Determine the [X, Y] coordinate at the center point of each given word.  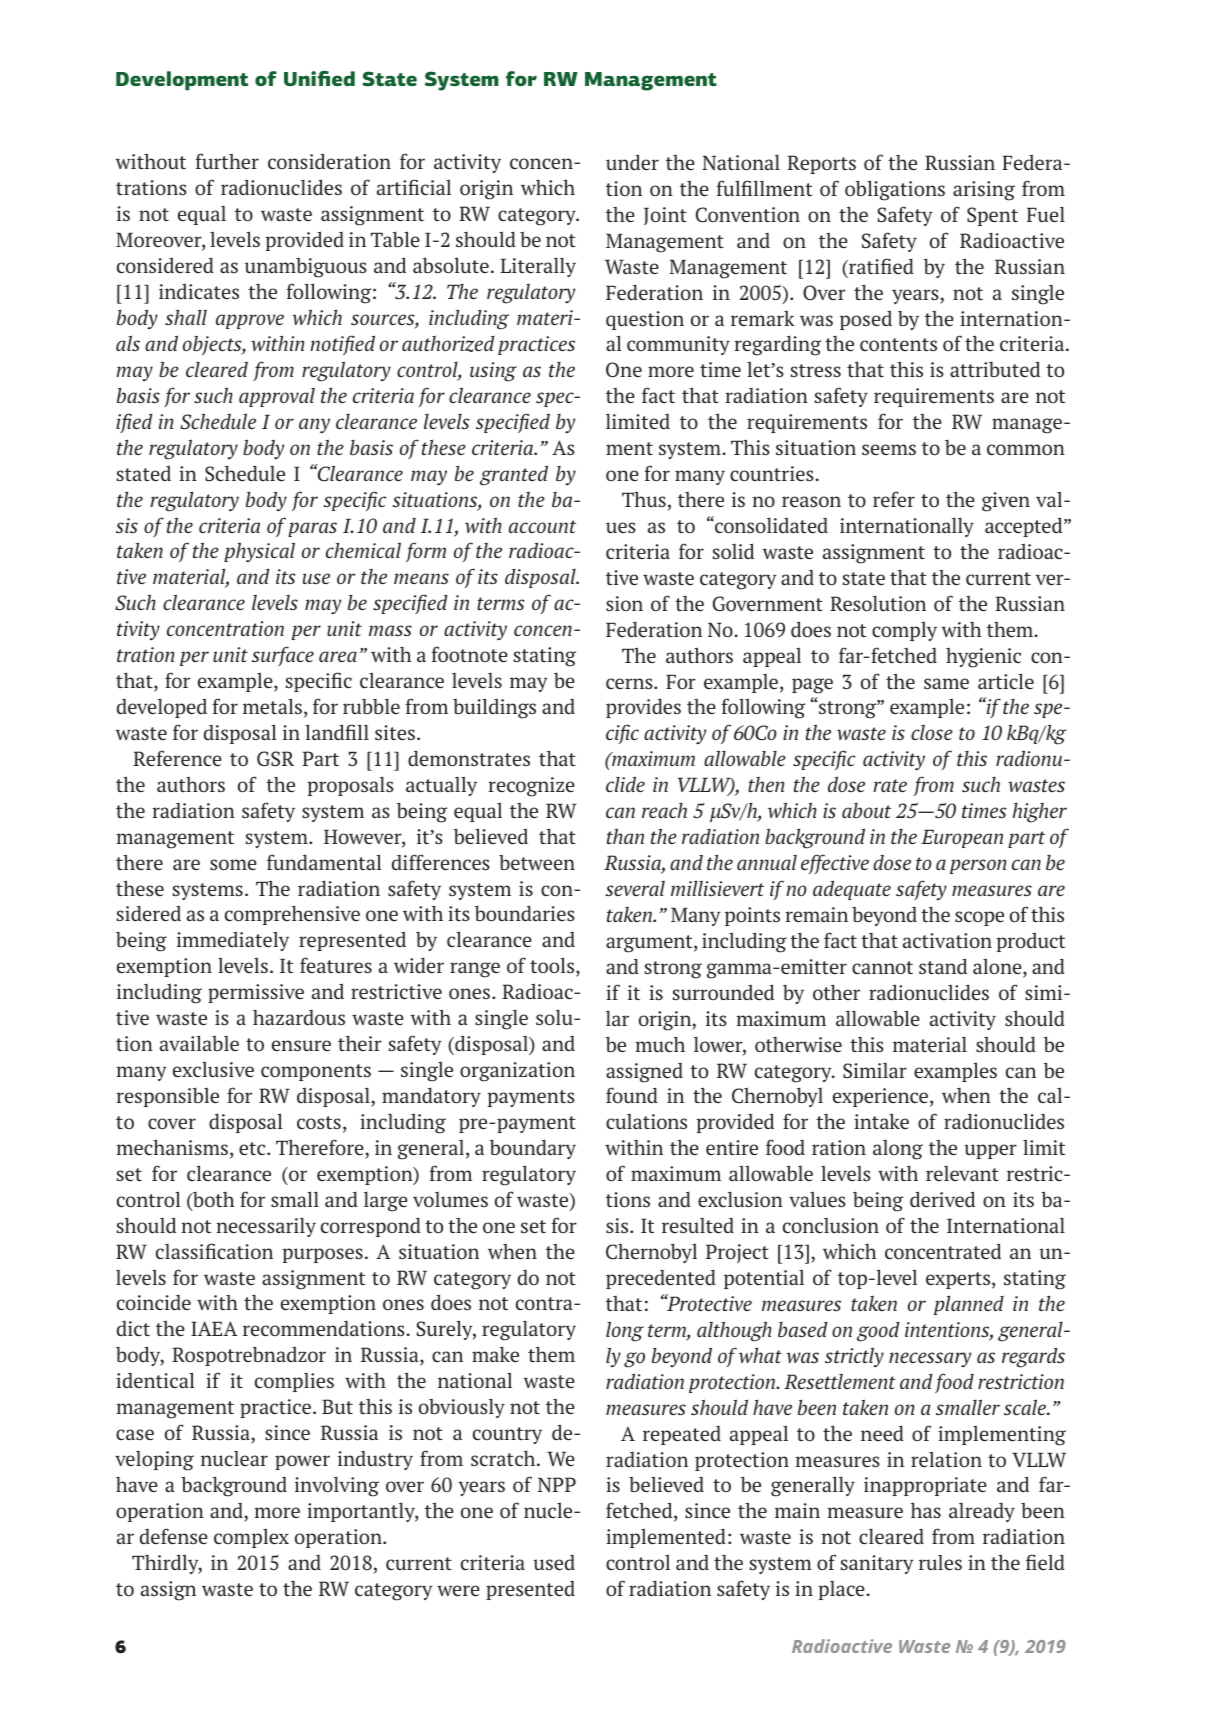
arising [984, 191]
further [227, 161]
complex [251, 1538]
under [632, 162]
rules [940, 1562]
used [554, 1562]
